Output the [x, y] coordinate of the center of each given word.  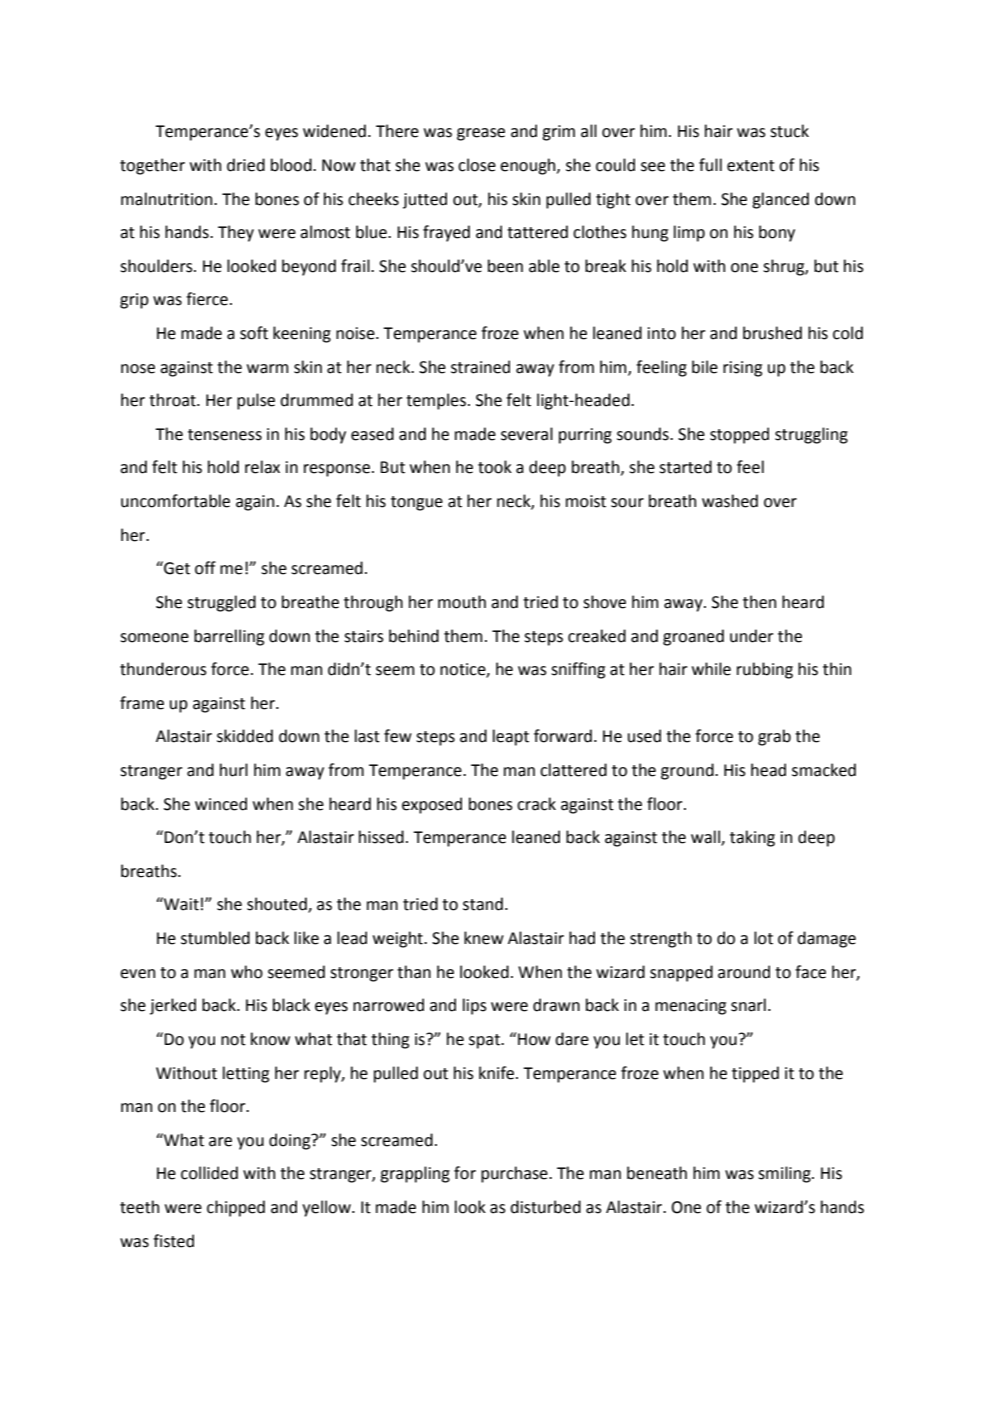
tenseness [225, 435]
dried [246, 165]
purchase [515, 1174]
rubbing [765, 670]
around [744, 972]
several [527, 434]
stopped [739, 435]
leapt [511, 737]
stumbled [215, 938]
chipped [236, 1208]
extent [751, 166]
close [477, 165]
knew [484, 938]
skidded [245, 736]
